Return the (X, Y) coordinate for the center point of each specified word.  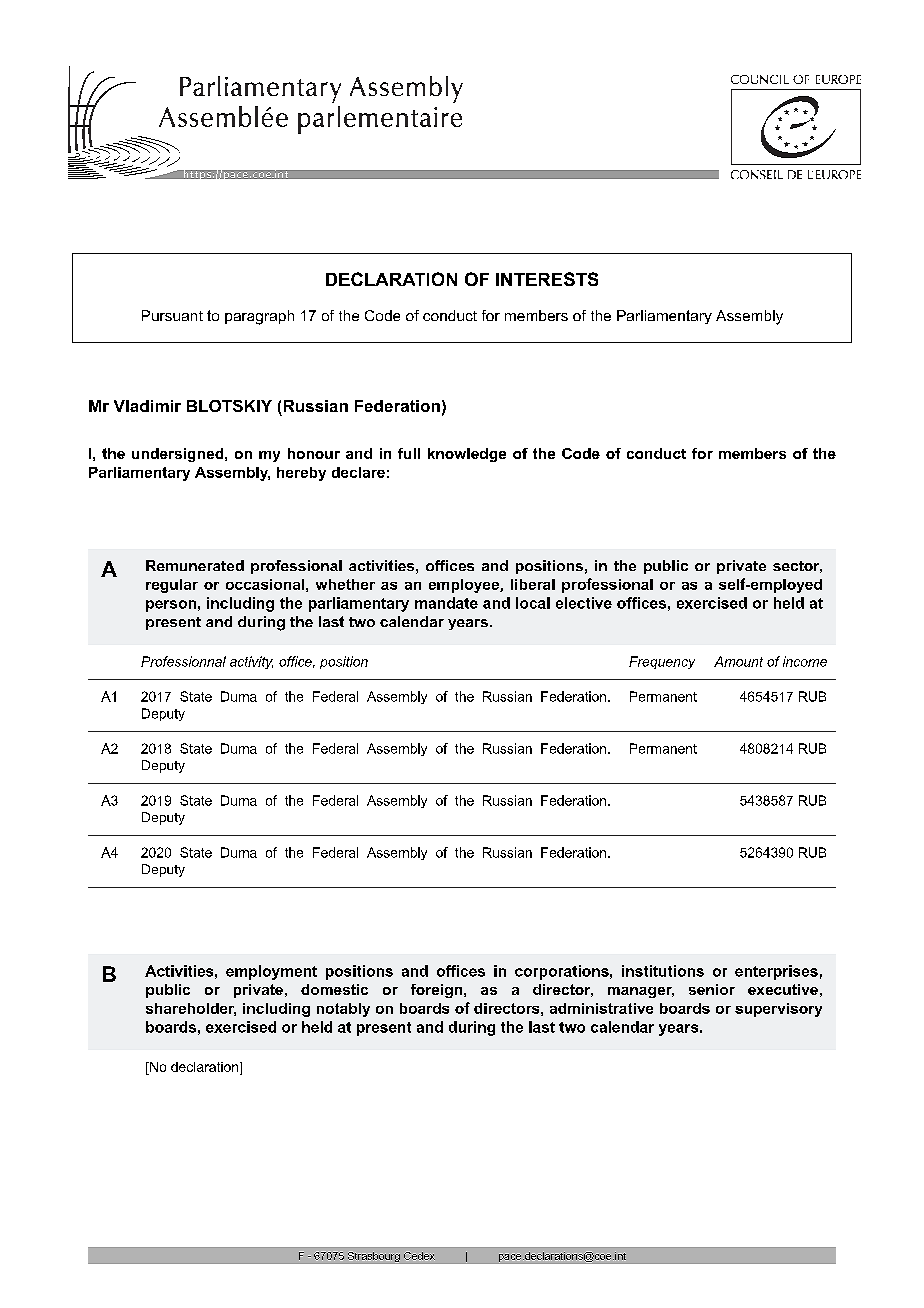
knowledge (467, 455)
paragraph (259, 317)
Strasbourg (374, 1257)
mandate (446, 603)
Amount (738, 661)
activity (251, 662)
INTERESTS (547, 279)
